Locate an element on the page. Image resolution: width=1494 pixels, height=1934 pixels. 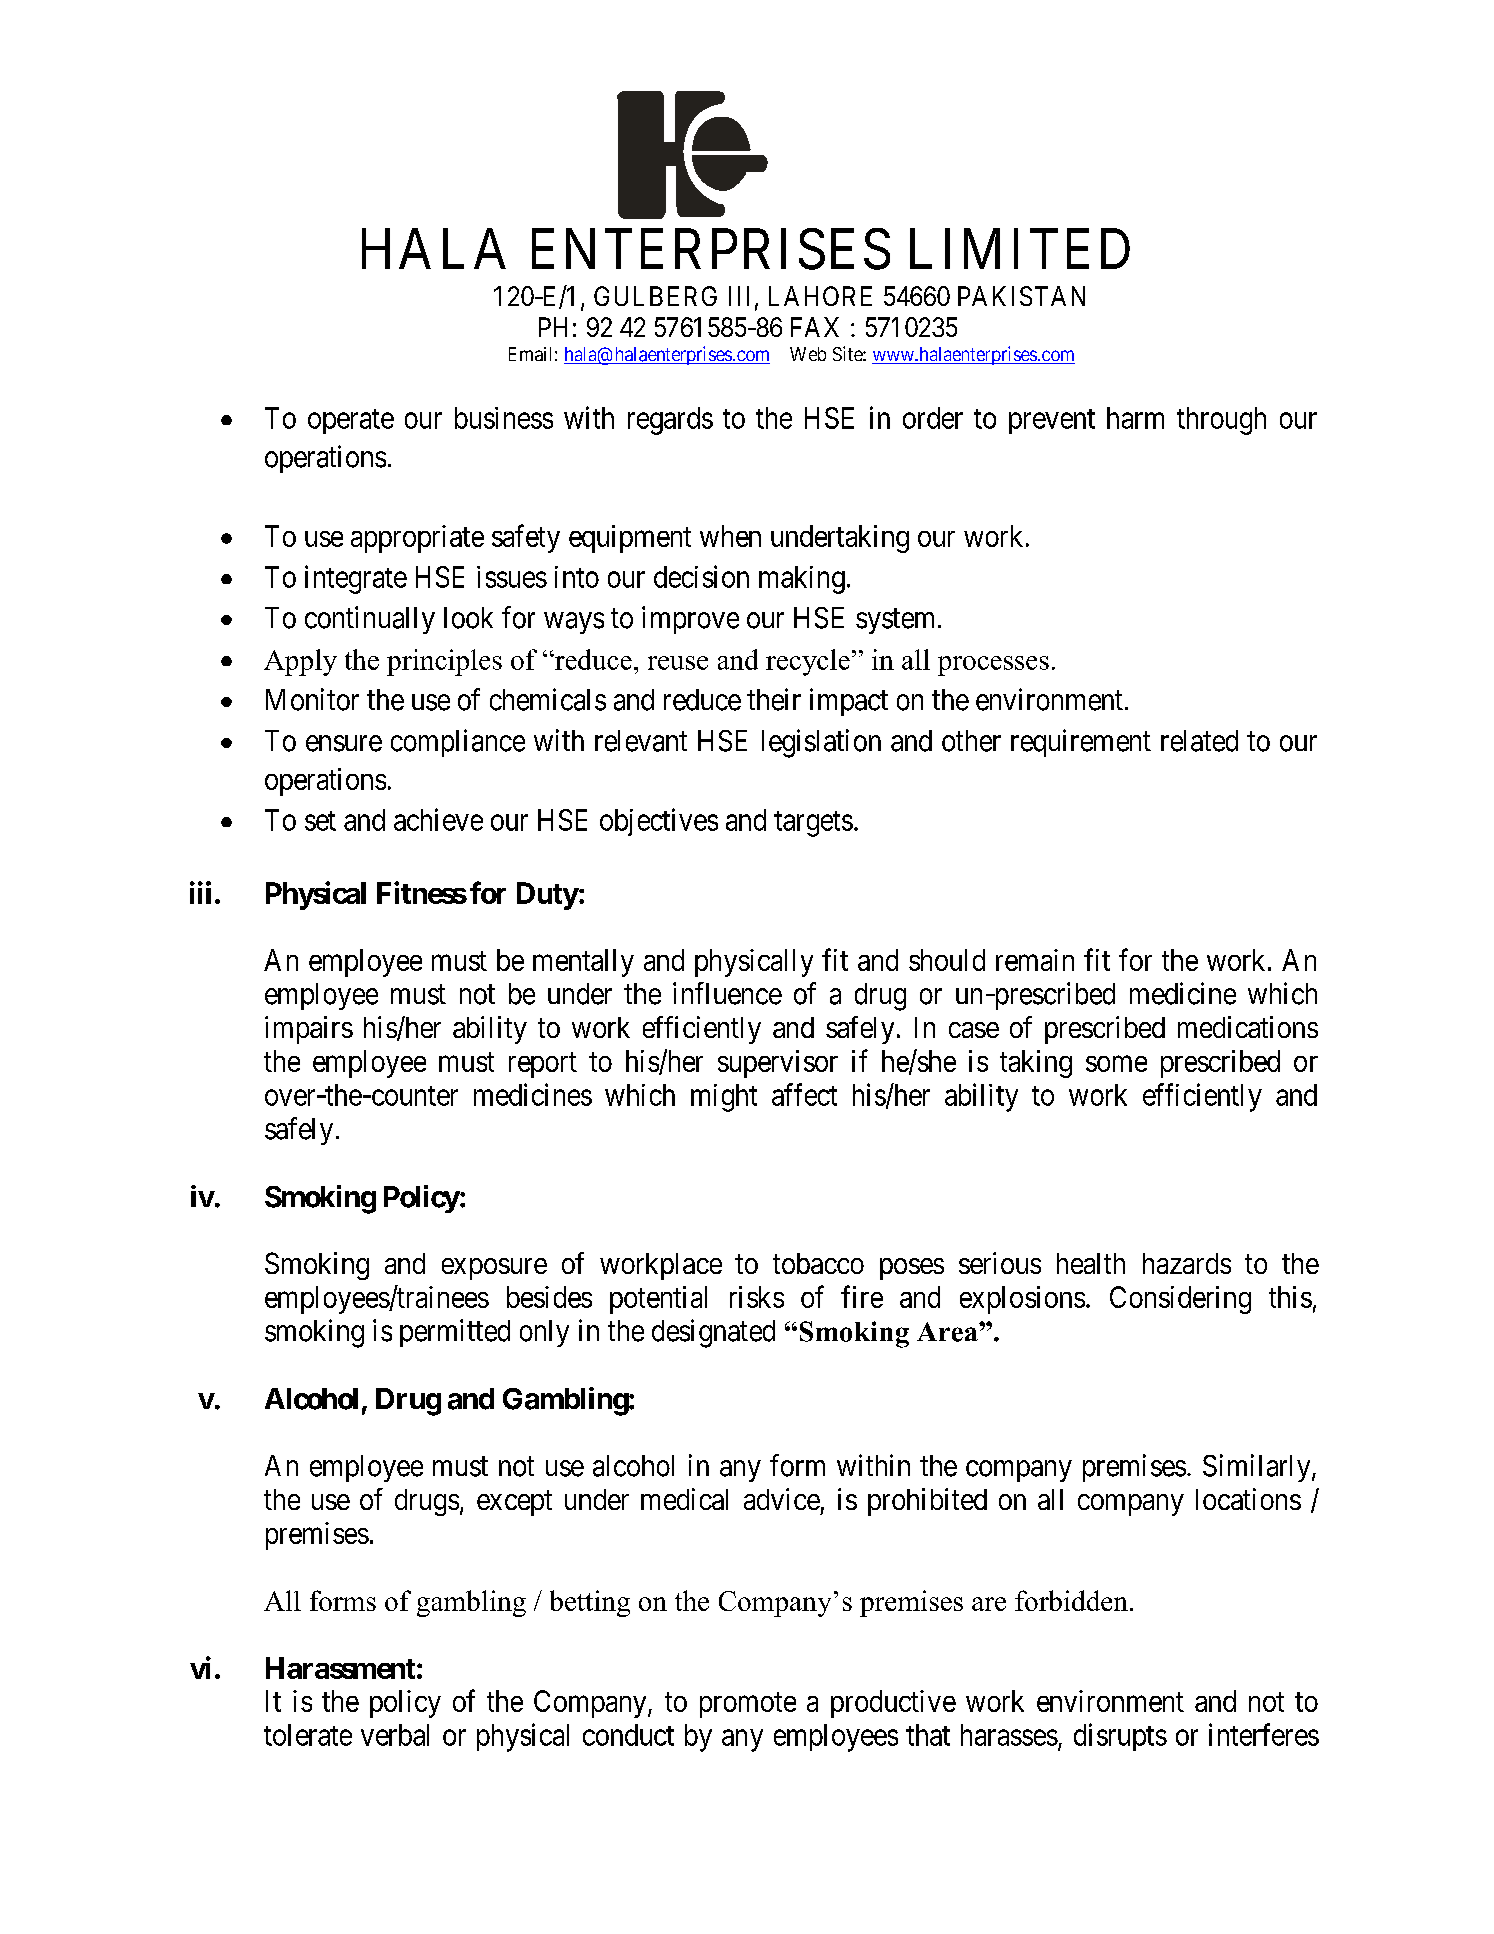
LAHORE is located at coordinates (820, 296).
